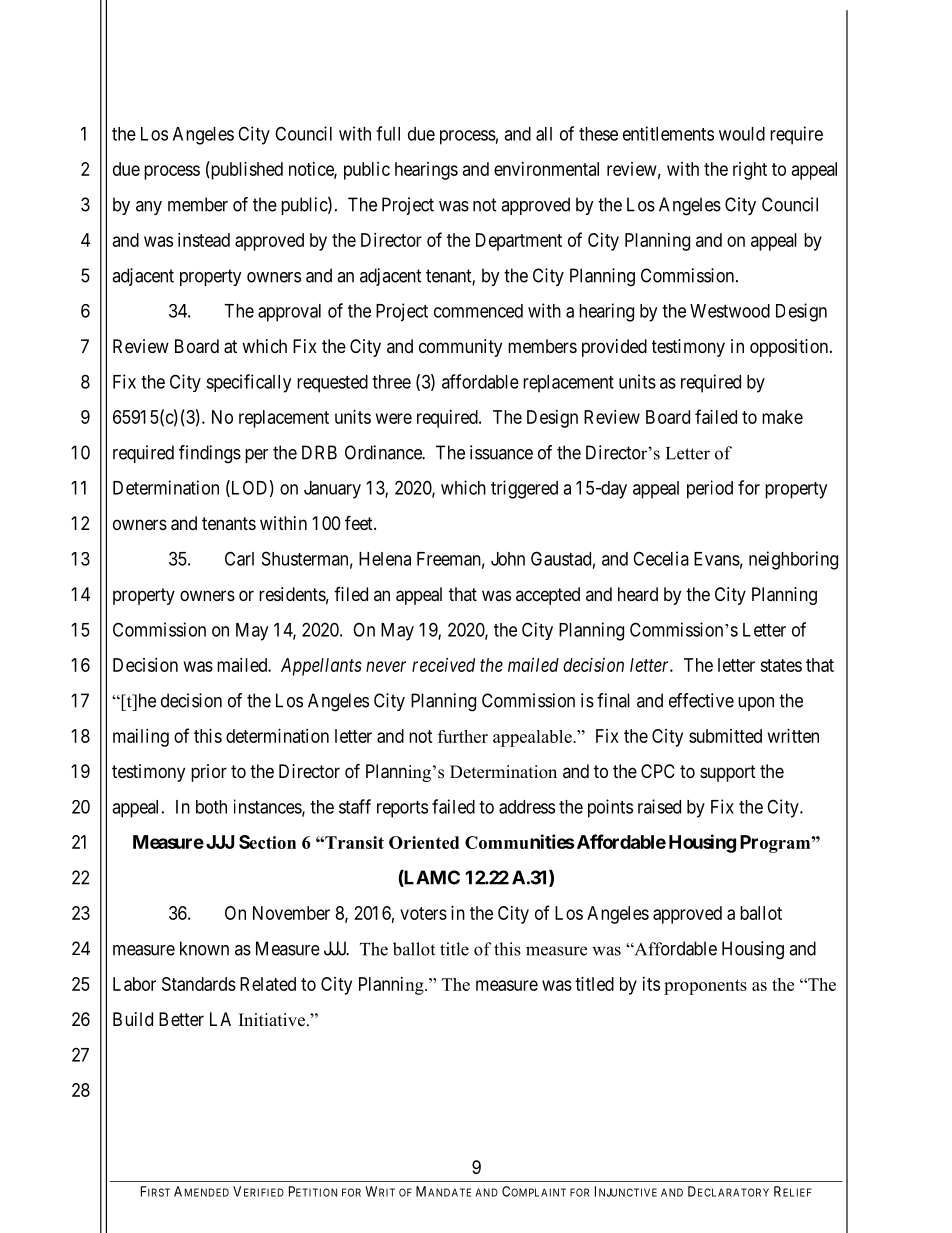  What do you see at coordinates (501, 452) in the page?
I see `issuance` at bounding box center [501, 452].
